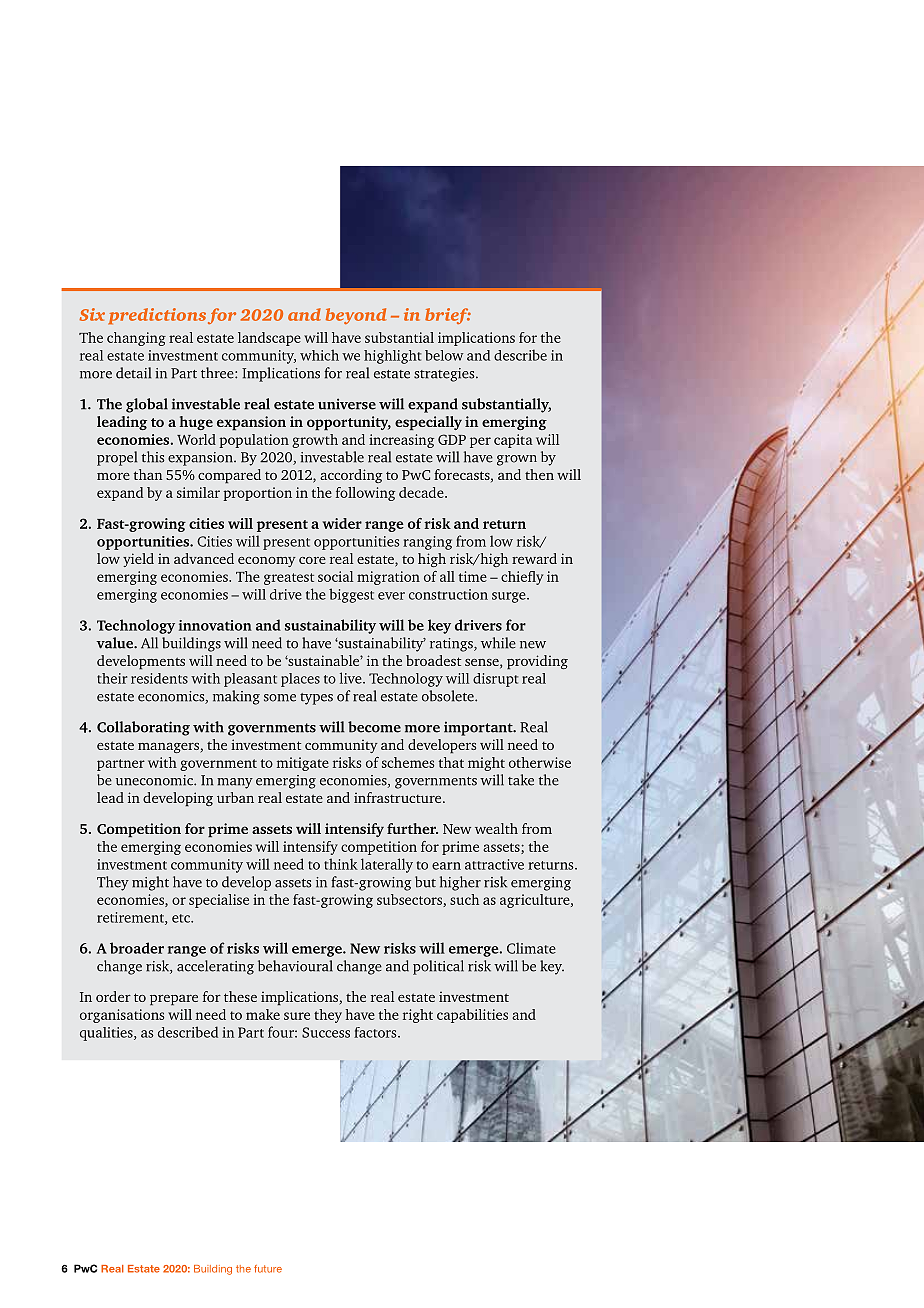  I want to click on below, so click(444, 355).
